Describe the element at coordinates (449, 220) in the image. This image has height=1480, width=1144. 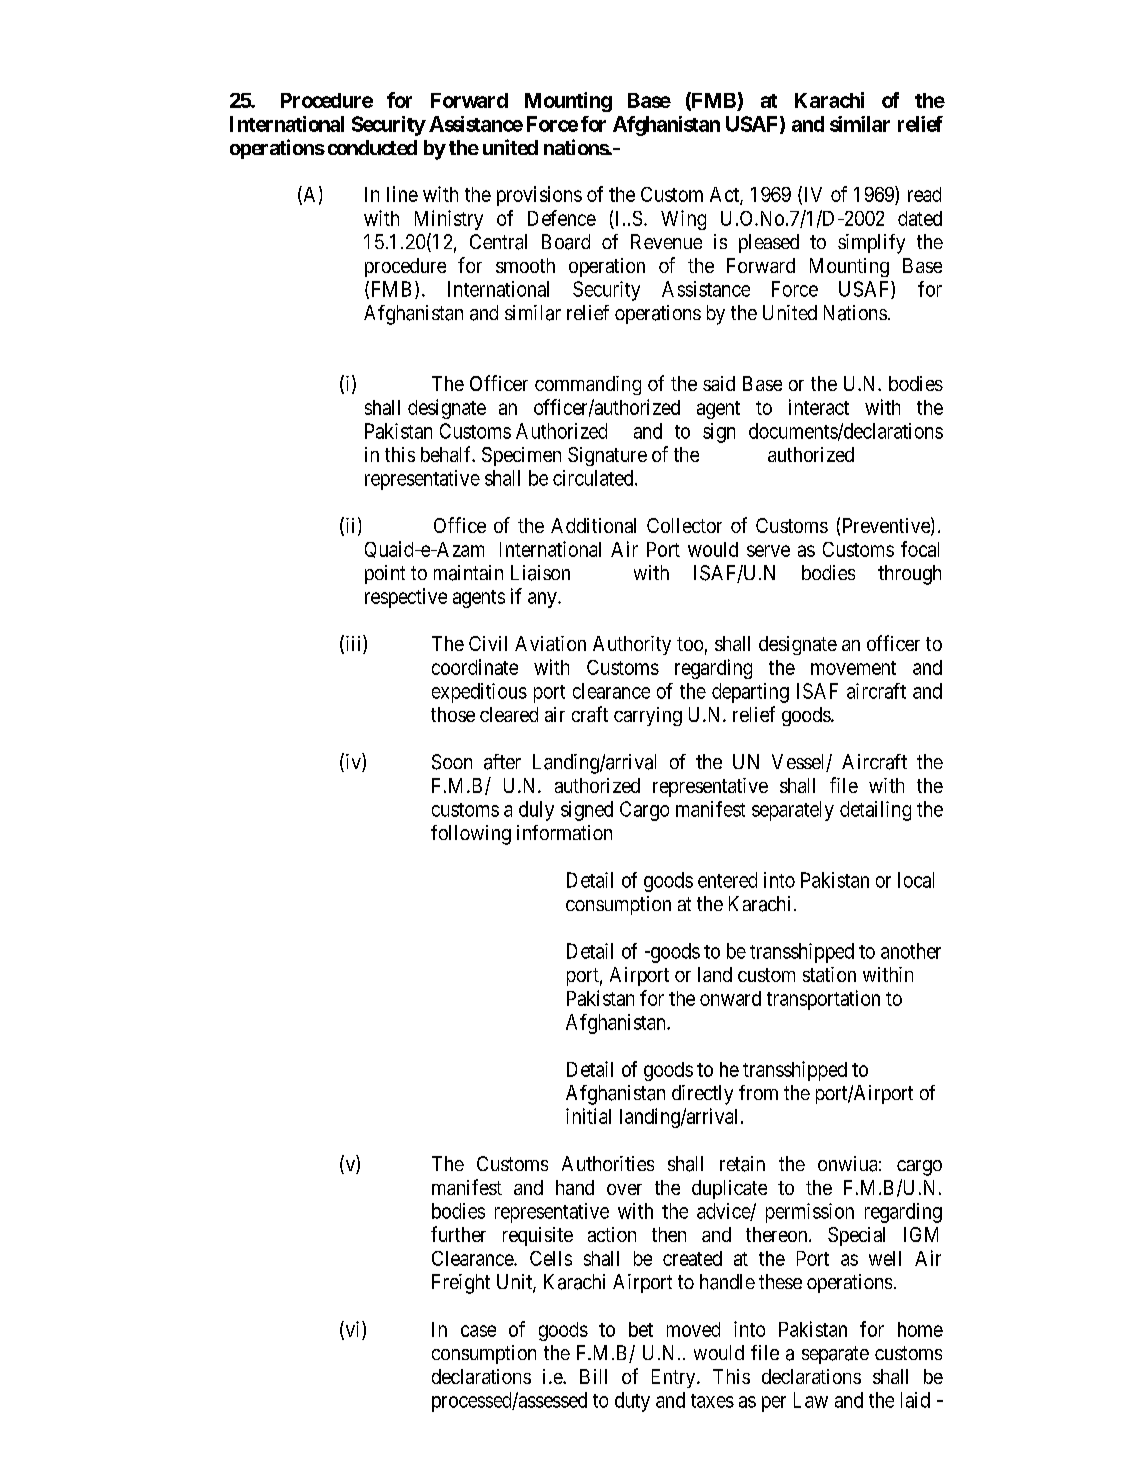
I see `Ministry` at that location.
